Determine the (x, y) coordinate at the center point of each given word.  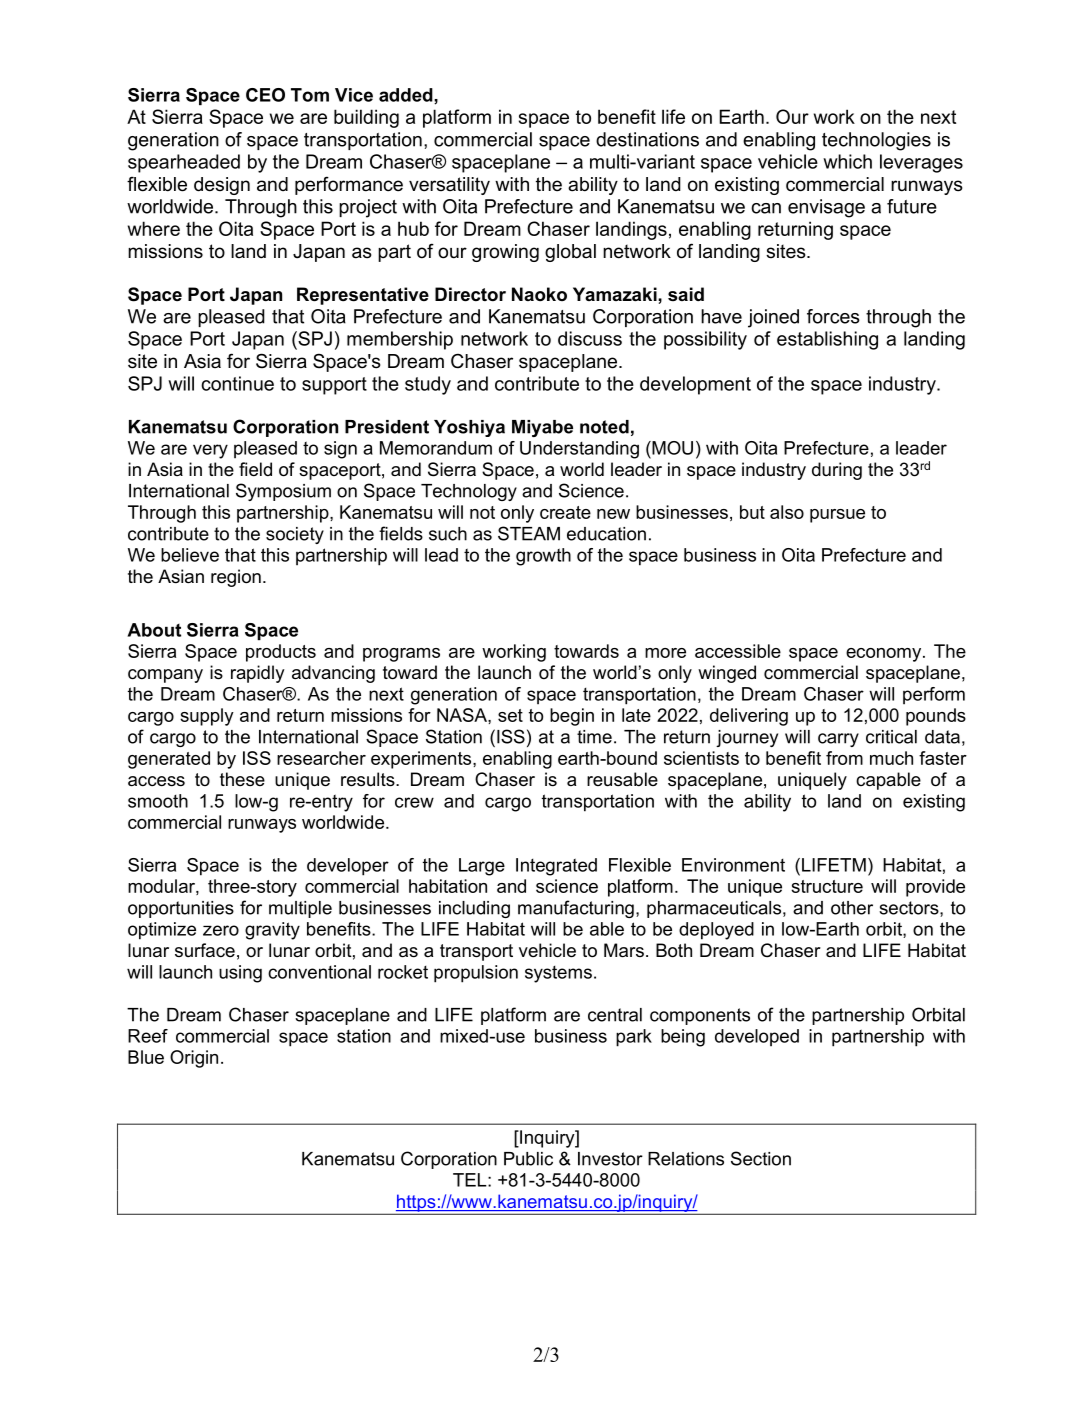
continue (237, 383)
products (281, 653)
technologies (876, 141)
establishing (827, 340)
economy (885, 655)
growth (543, 557)
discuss (590, 338)
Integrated (556, 867)
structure (827, 886)
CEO (265, 95)
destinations (647, 139)
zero (221, 930)
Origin (194, 1059)
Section (761, 1158)
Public (528, 1159)
